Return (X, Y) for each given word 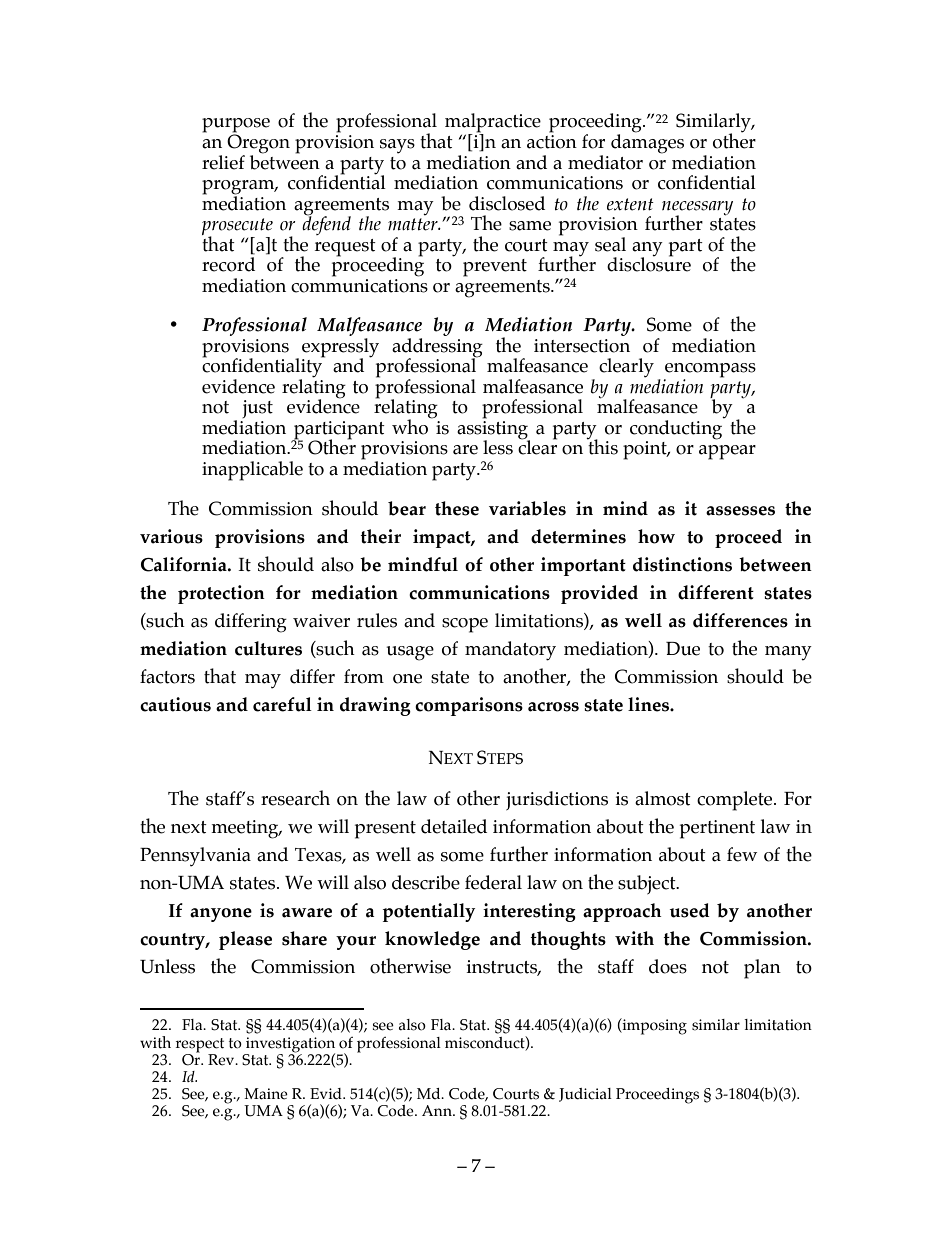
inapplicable (252, 471)
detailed (454, 826)
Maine (266, 1094)
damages (647, 143)
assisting (493, 429)
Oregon (258, 144)
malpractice (493, 124)
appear (727, 452)
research (295, 798)
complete (736, 801)
